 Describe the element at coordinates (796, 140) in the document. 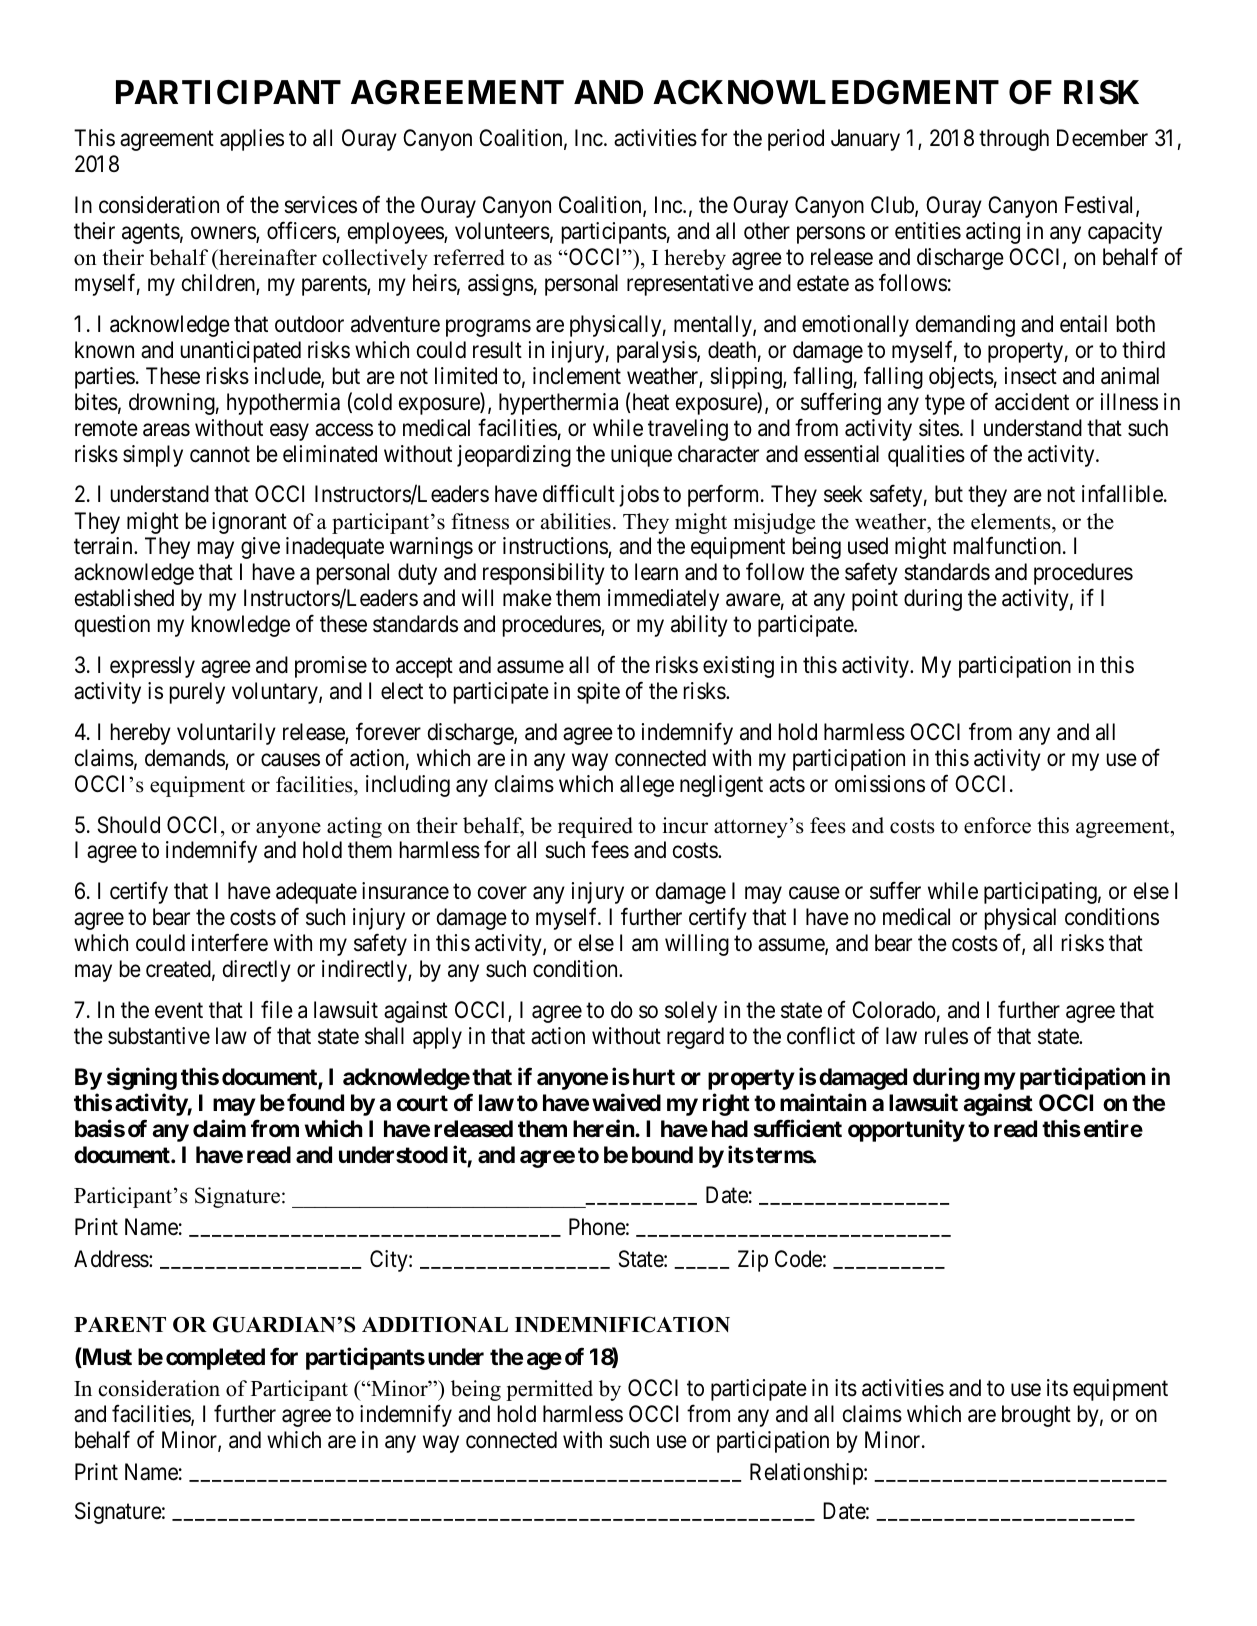

I see `period` at that location.
